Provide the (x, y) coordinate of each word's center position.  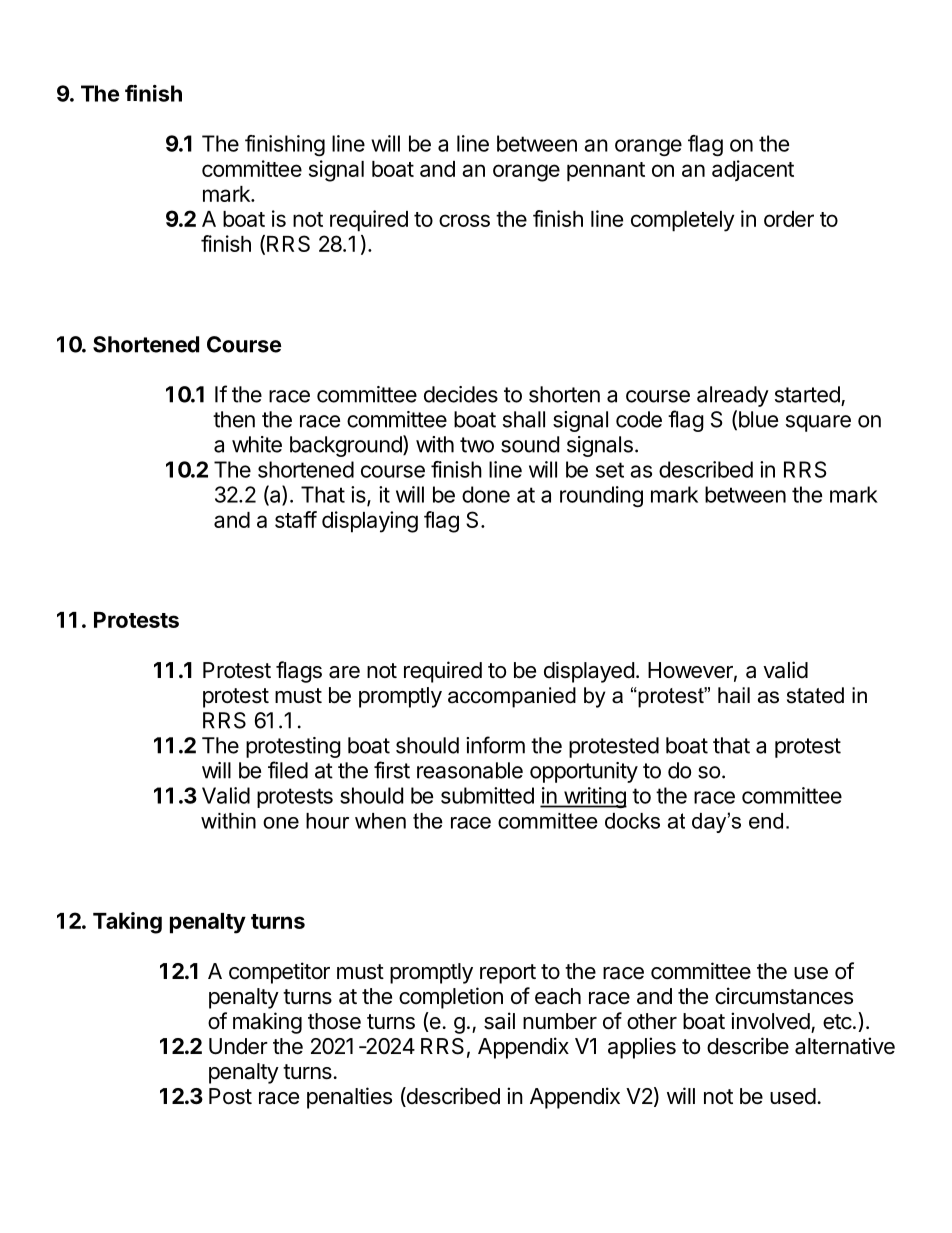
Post (230, 1096)
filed (288, 770)
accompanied (512, 697)
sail (499, 1021)
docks (632, 821)
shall (524, 419)
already (733, 396)
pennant (606, 172)
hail (734, 695)
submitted (487, 795)
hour (327, 821)
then (234, 419)
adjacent (753, 170)
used (793, 1096)
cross (464, 220)
